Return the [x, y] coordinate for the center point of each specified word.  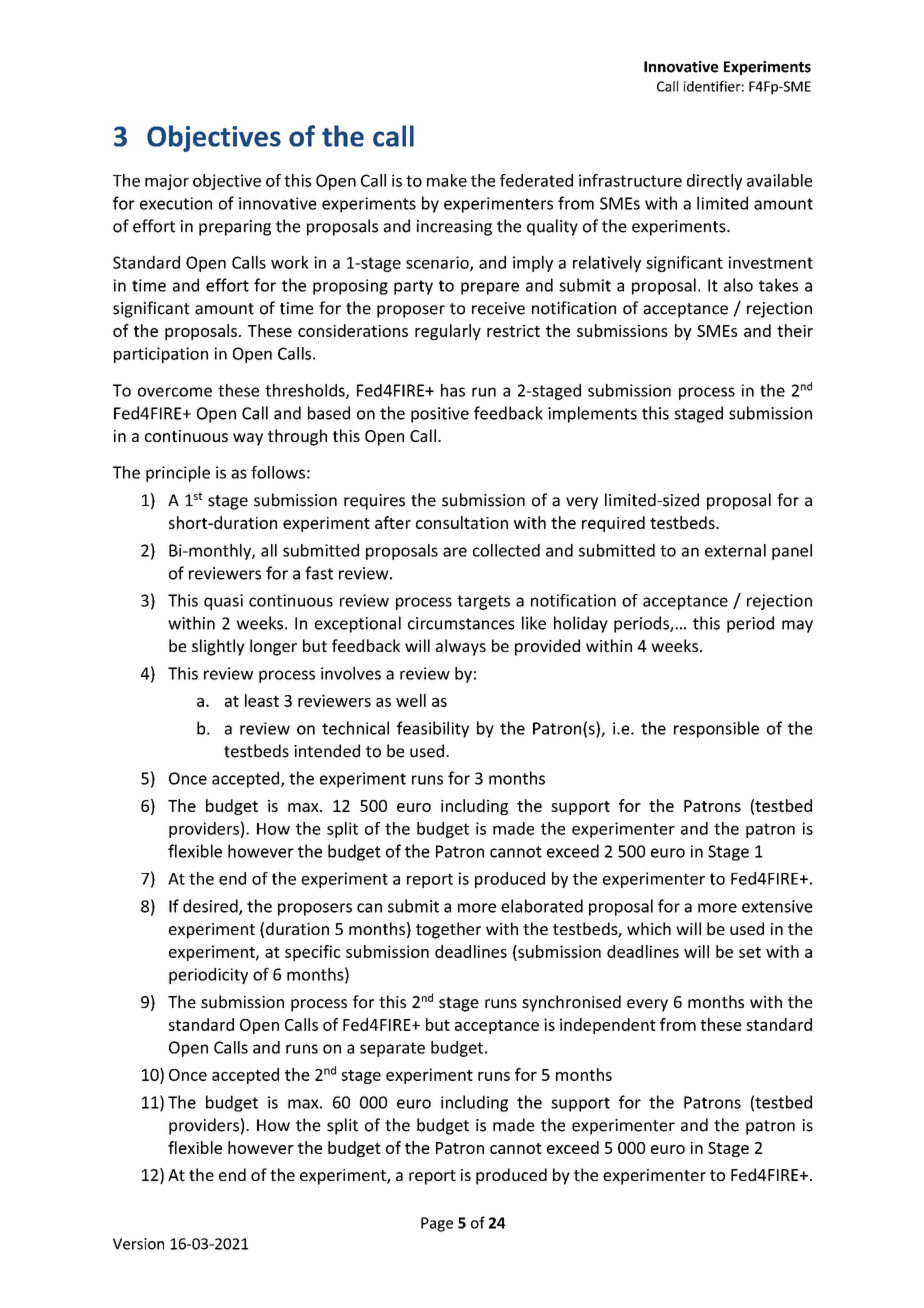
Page [437, 1224]
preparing [235, 228]
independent [608, 1026]
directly [714, 182]
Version [138, 1244]
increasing [454, 228]
